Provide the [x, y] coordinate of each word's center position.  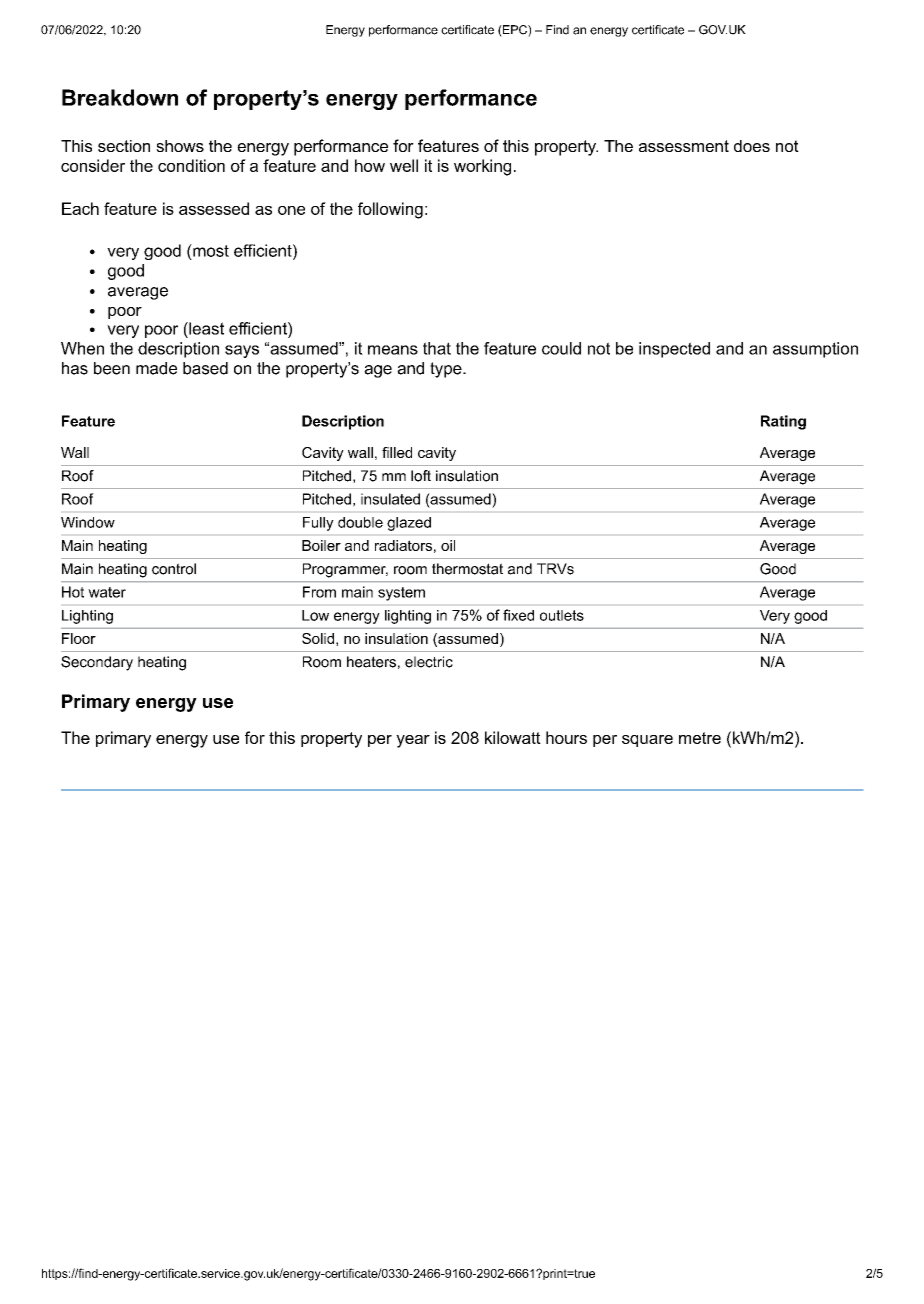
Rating [783, 422]
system [401, 594]
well [404, 165]
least [205, 328]
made [156, 368]
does [752, 146]
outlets [562, 615]
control [174, 569]
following [390, 210]
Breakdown [120, 97]
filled [397, 452]
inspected [674, 350]
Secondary [97, 663]
